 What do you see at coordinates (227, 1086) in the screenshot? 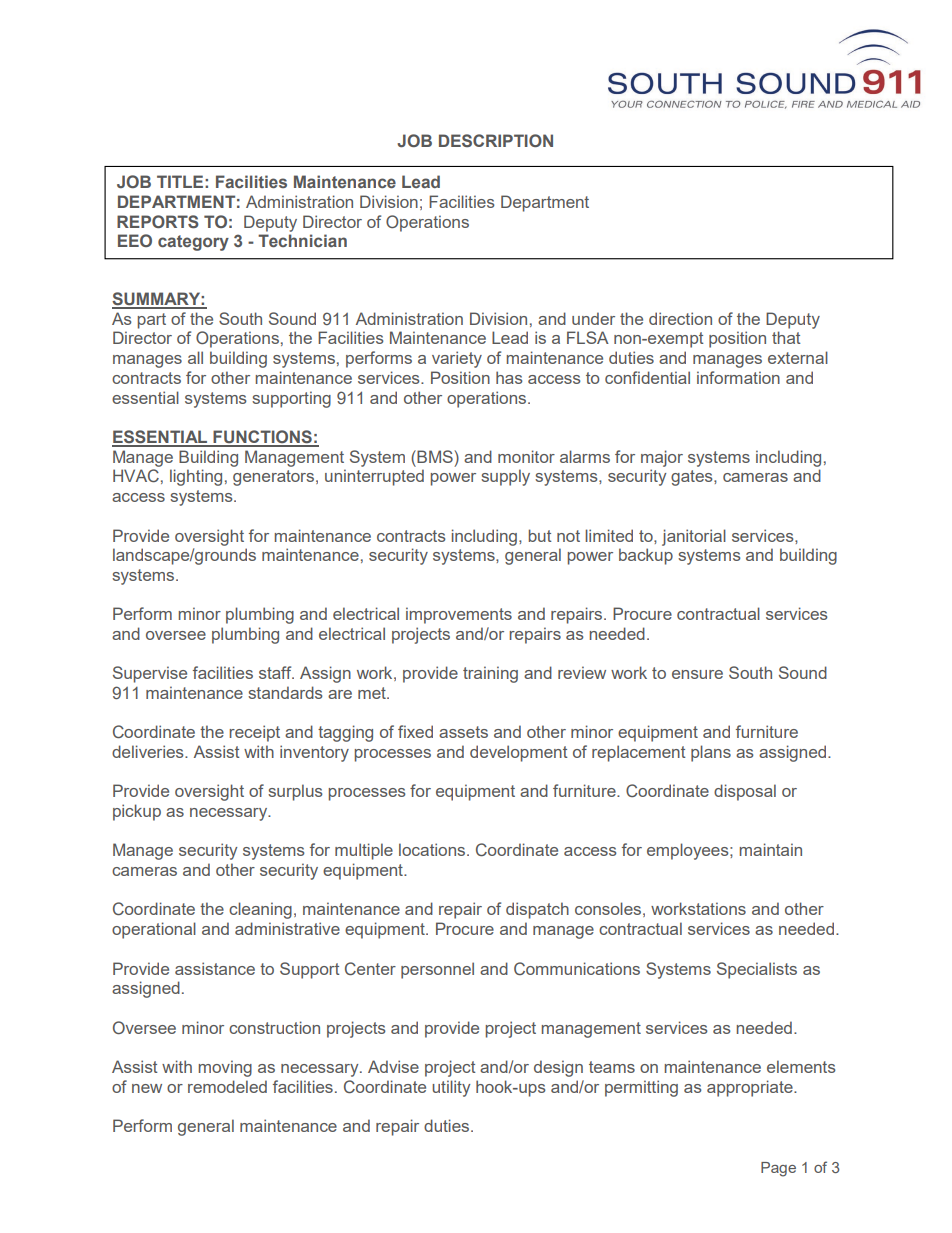
I see `remodeled` at bounding box center [227, 1086].
